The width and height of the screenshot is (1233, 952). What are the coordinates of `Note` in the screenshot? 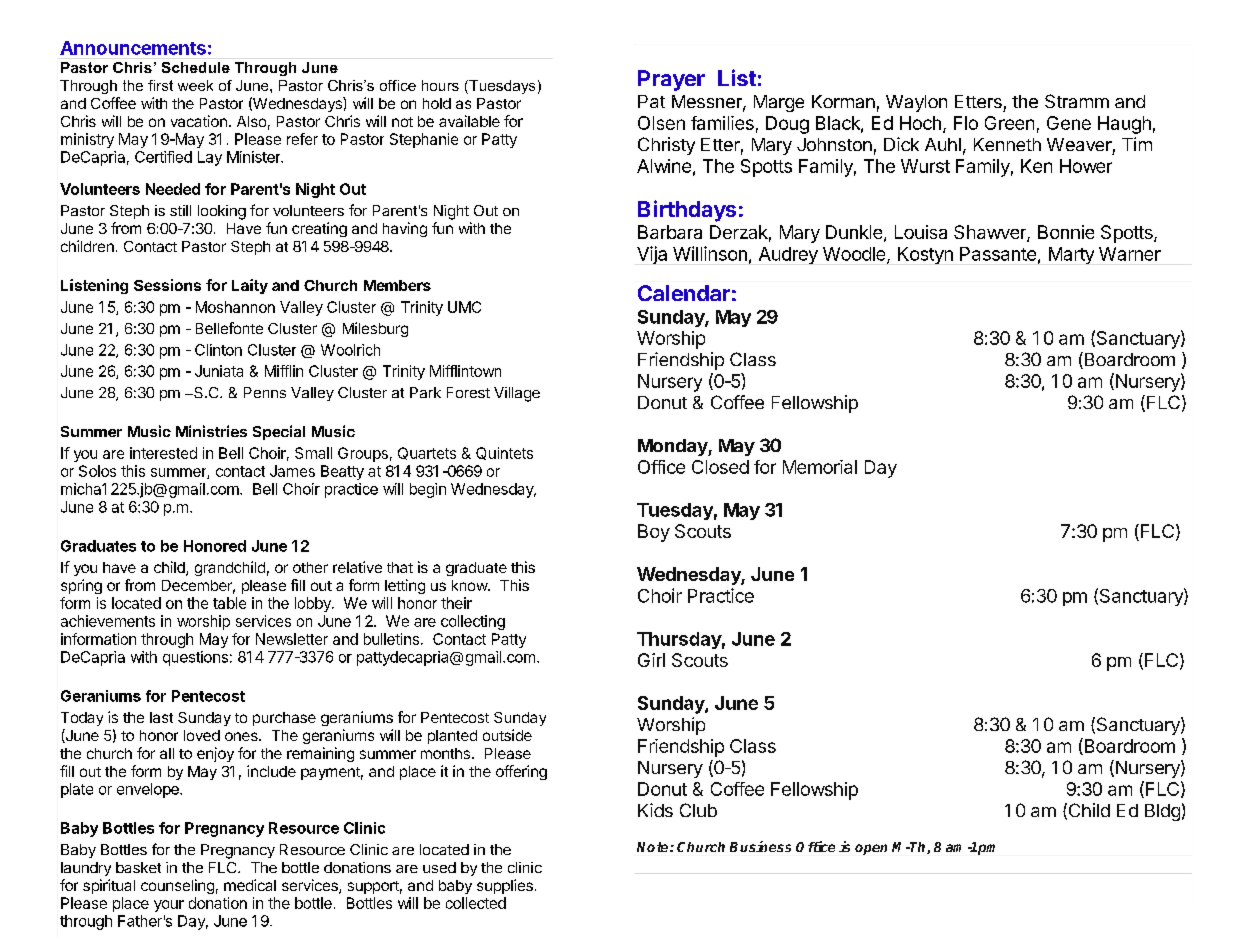 It's located at (654, 847).
